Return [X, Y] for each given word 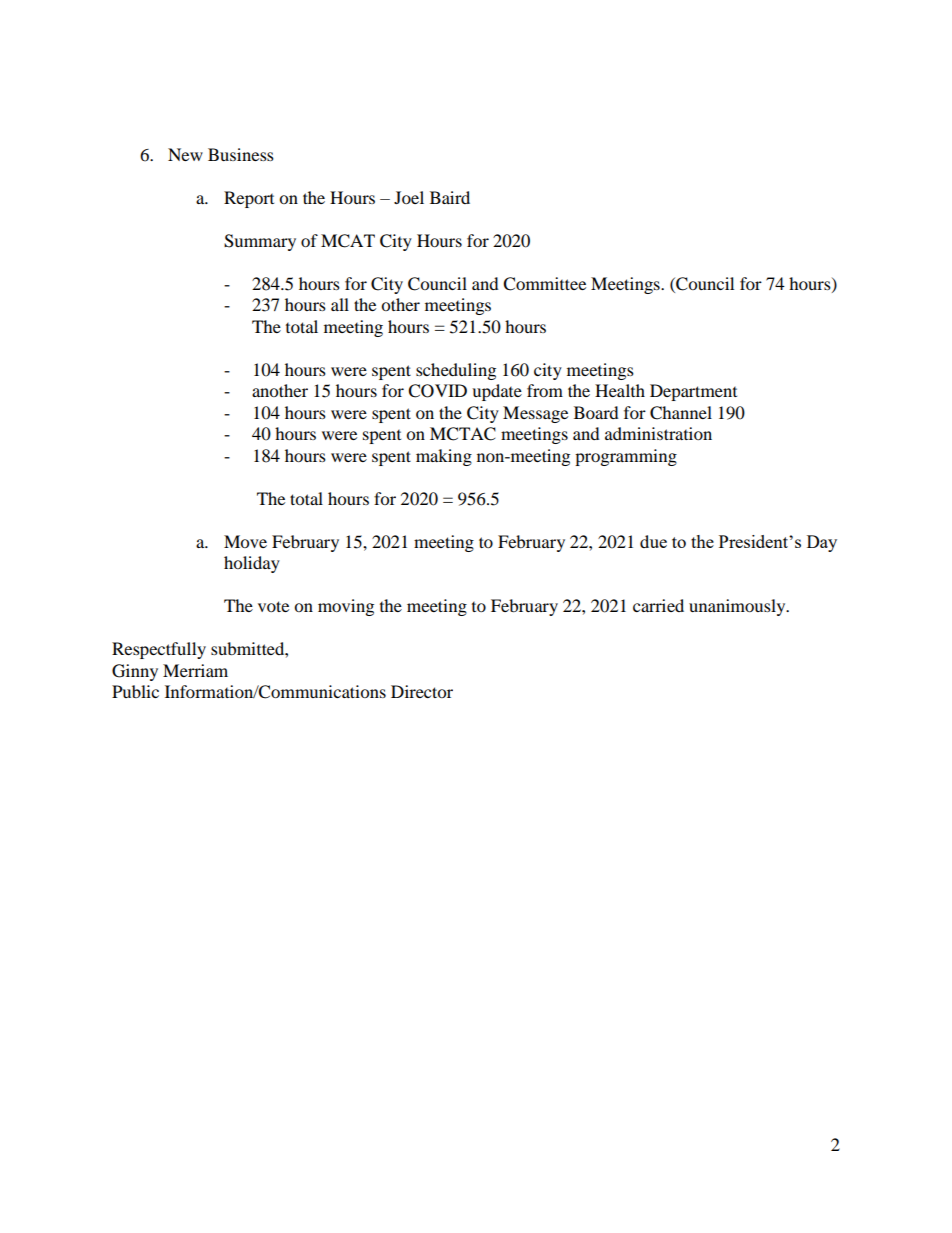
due [653, 541]
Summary [260, 242]
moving [346, 607]
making [444, 457]
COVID [437, 391]
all [340, 304]
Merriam [195, 670]
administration [658, 433]
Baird [450, 197]
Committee [544, 284]
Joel [409, 197]
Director [422, 691]
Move [245, 541]
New [185, 154]
